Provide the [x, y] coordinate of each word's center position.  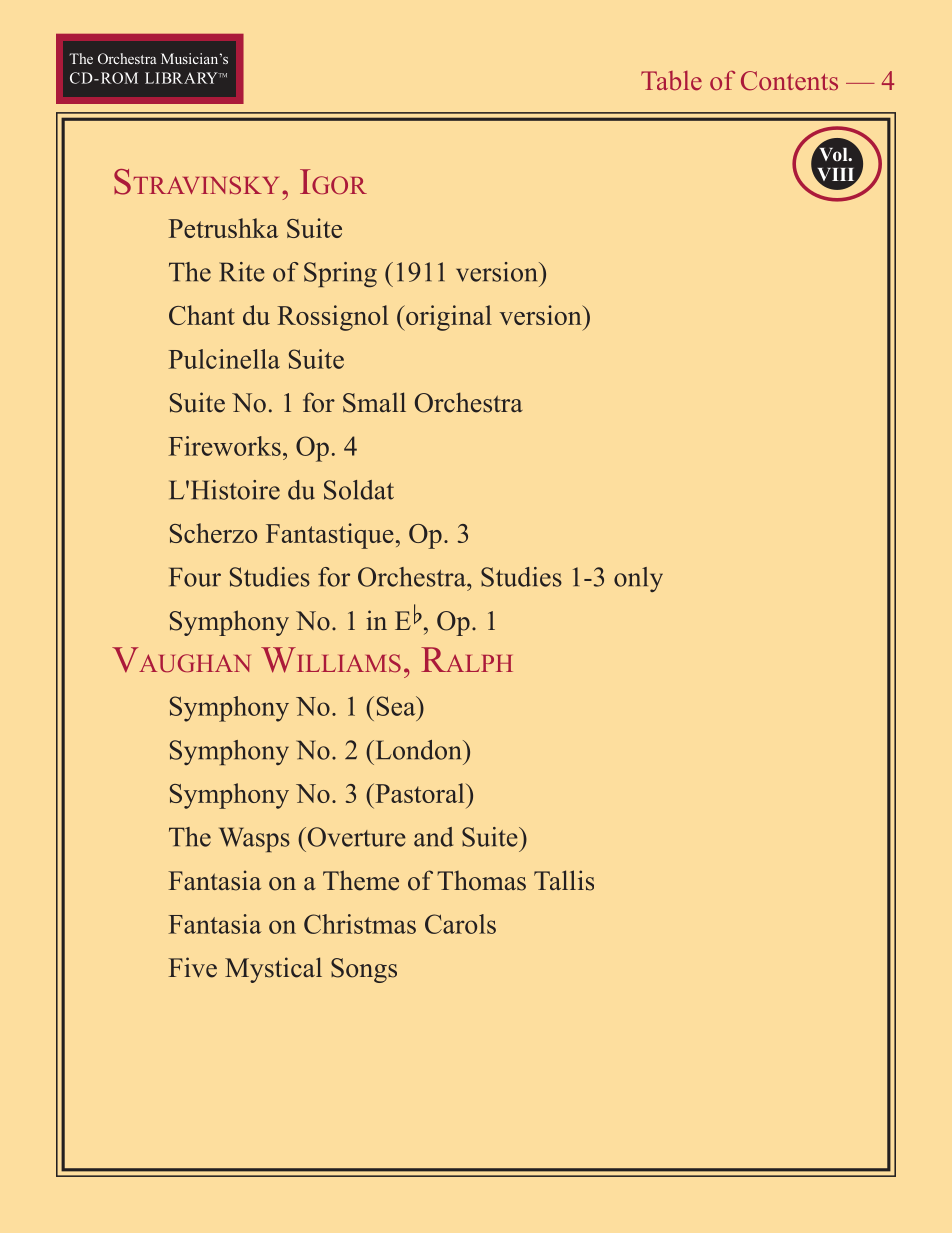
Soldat [359, 490]
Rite [242, 272]
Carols [460, 924]
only [638, 579]
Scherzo [213, 533]
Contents [789, 81]
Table [671, 80]
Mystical [273, 970]
